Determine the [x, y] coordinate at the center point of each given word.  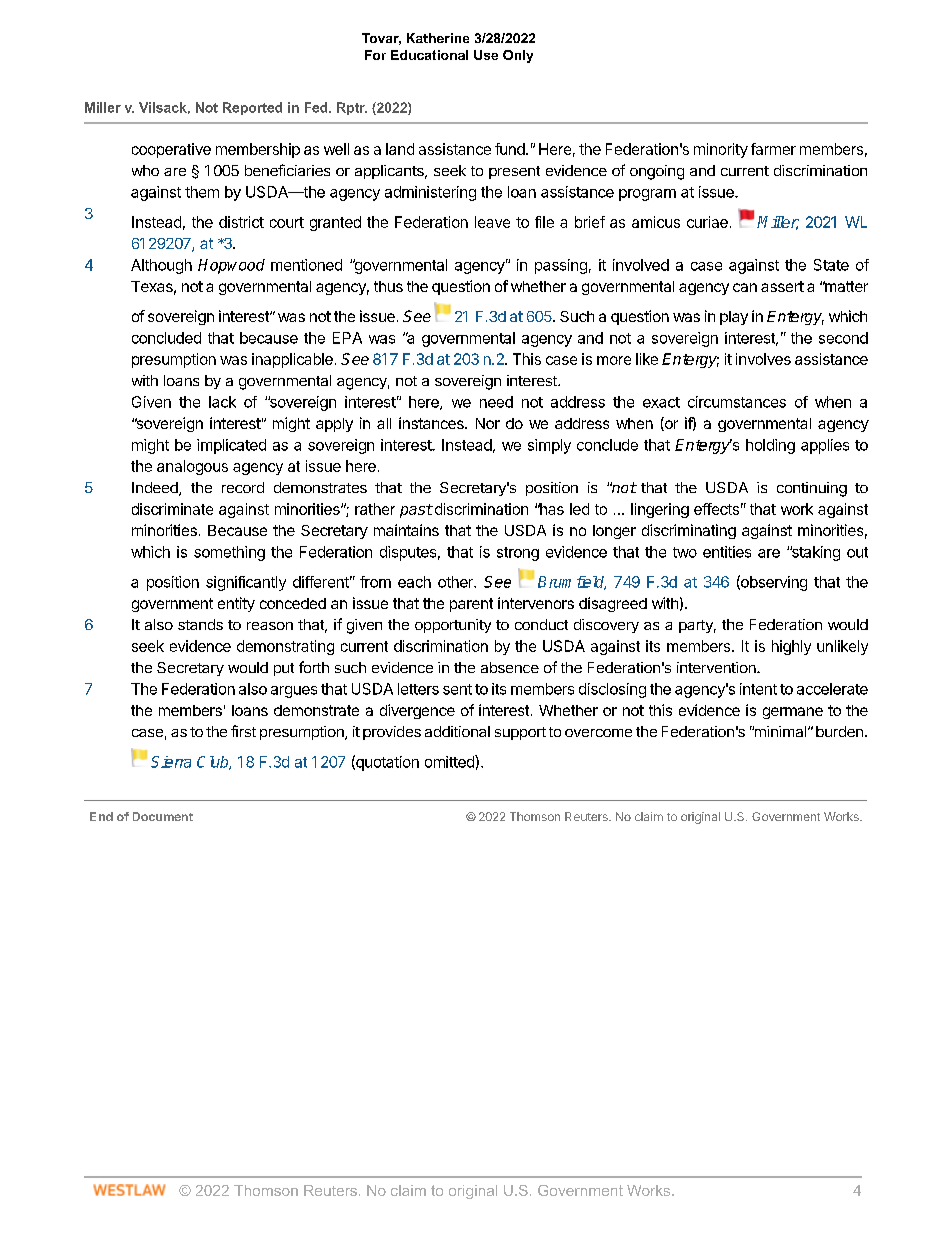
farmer [773, 149]
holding [770, 446]
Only [518, 56]
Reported [252, 108]
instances [432, 423]
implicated [231, 446]
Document [163, 816]
